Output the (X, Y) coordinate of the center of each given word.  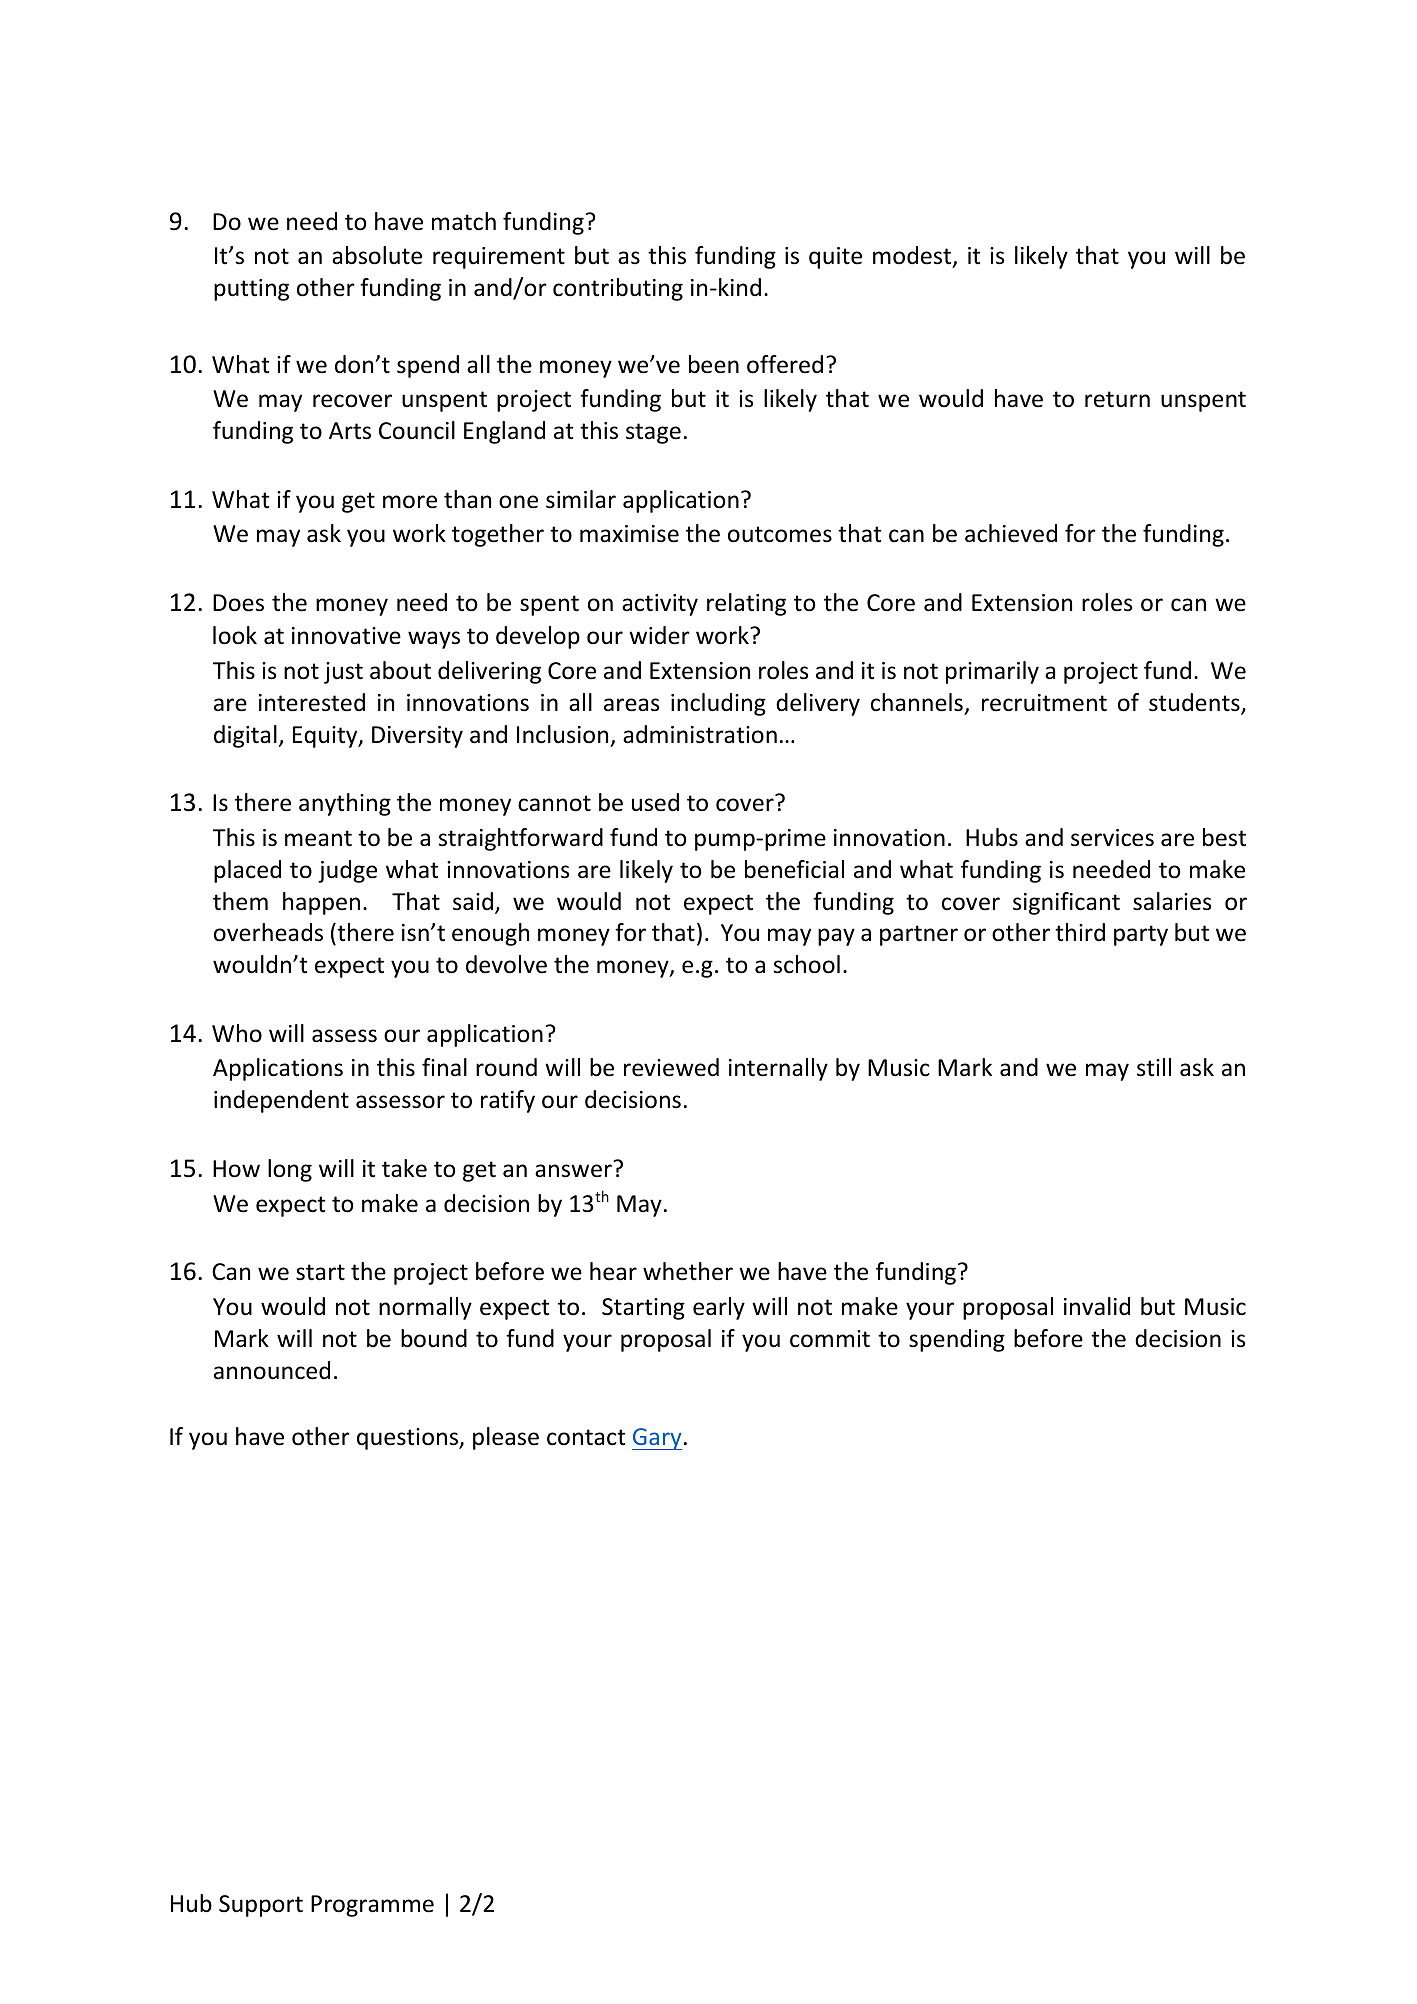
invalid (1097, 1306)
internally (778, 1069)
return (1117, 399)
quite (835, 258)
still (1154, 1067)
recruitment (1044, 703)
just (343, 673)
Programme (372, 1906)
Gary (657, 1439)
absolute (377, 255)
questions (409, 1439)
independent (281, 1101)
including (718, 704)
